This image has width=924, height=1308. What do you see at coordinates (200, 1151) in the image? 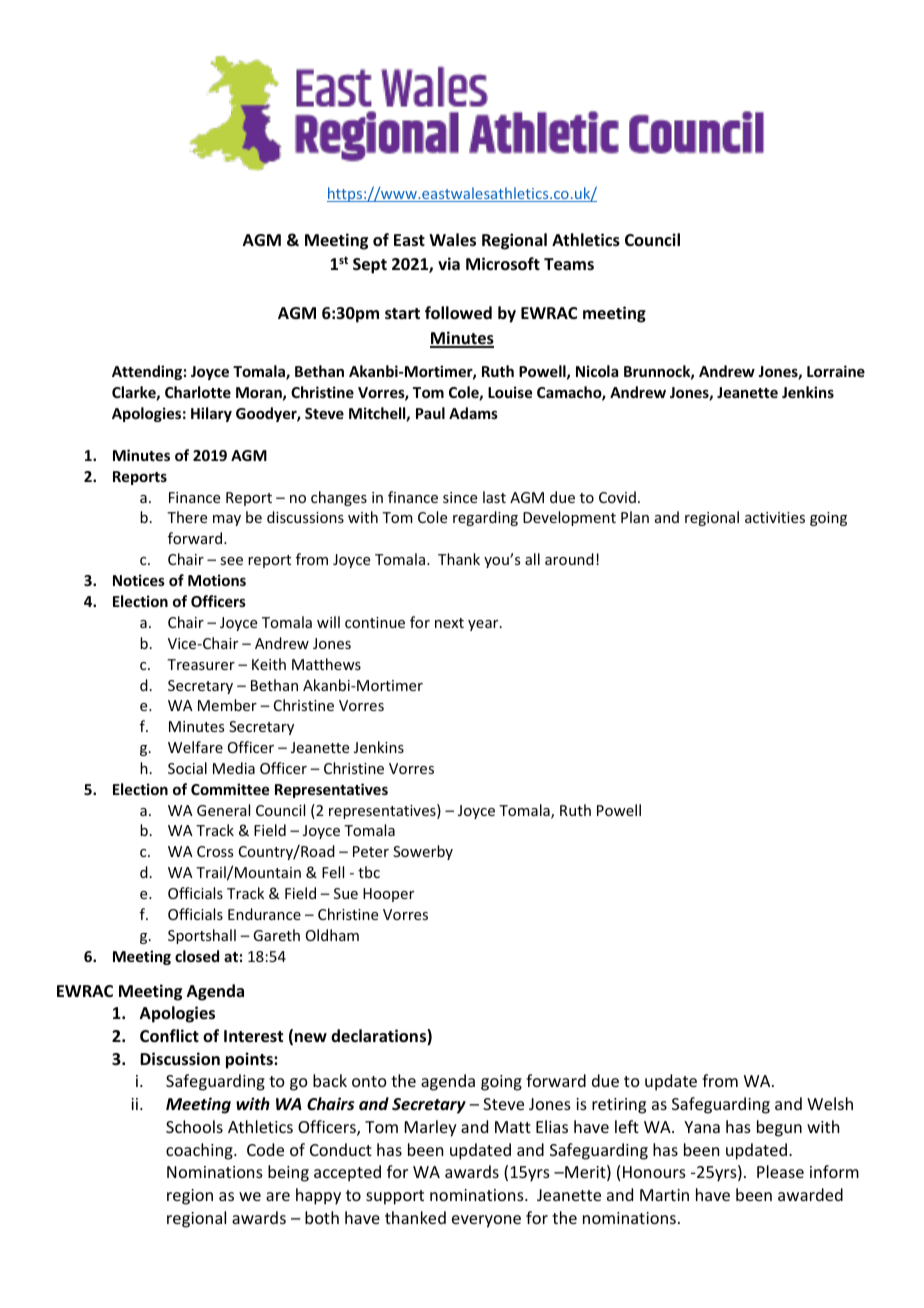
I see `coaching` at bounding box center [200, 1151].
